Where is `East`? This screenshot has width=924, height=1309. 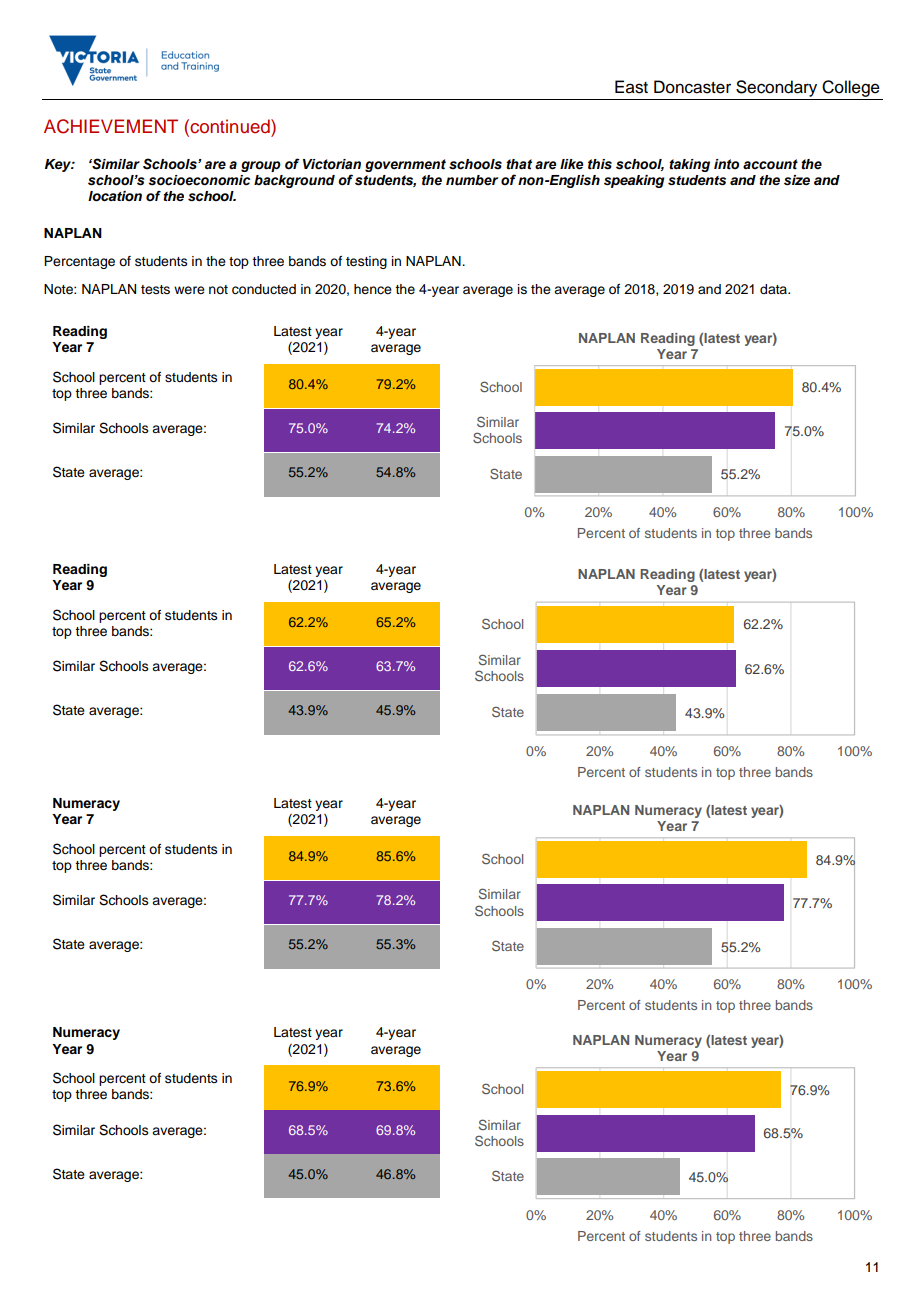
East is located at coordinates (631, 87).
